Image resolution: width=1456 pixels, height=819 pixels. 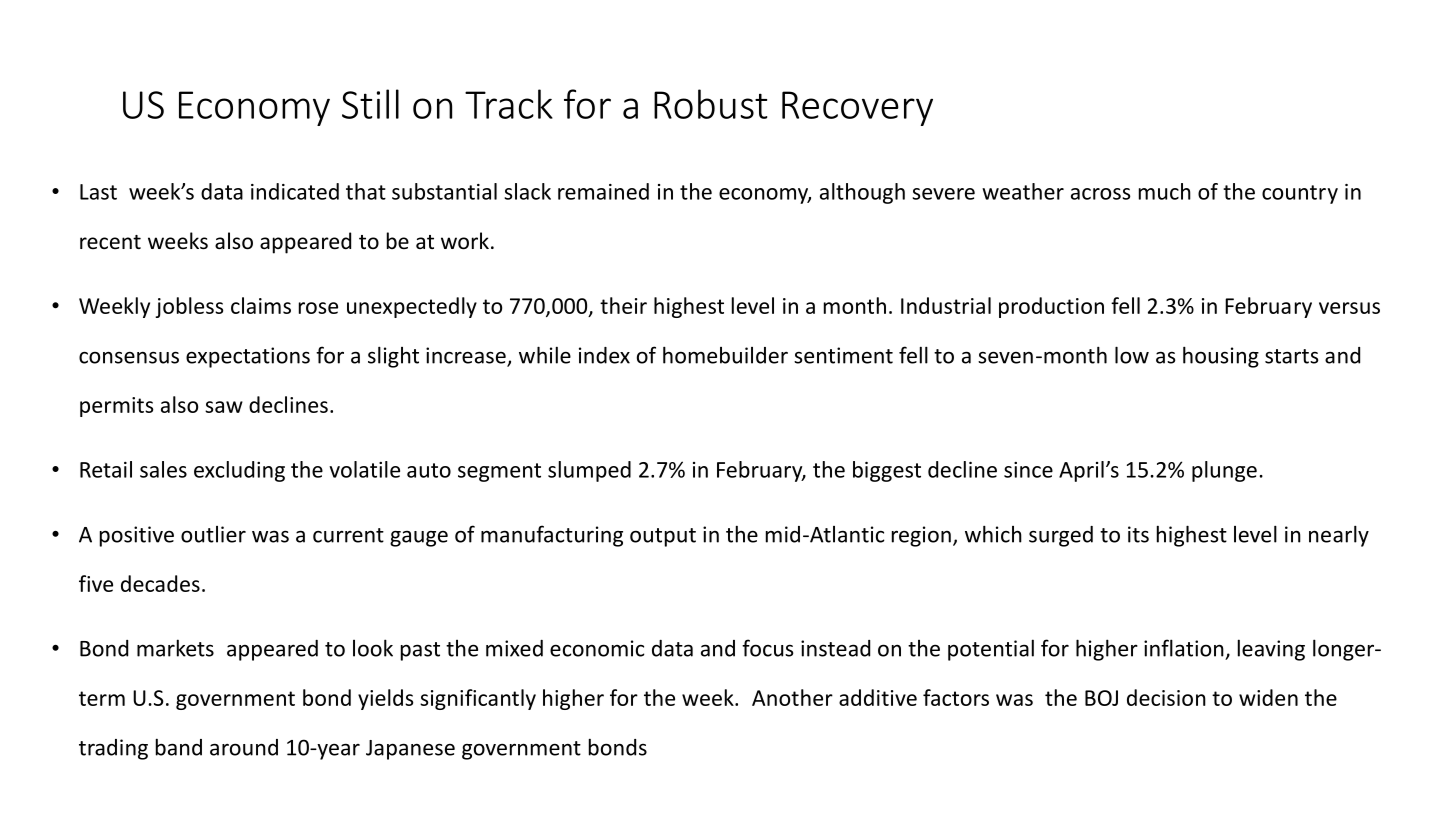 What do you see at coordinates (370, 104) in the screenshot?
I see `Still` at bounding box center [370, 104].
